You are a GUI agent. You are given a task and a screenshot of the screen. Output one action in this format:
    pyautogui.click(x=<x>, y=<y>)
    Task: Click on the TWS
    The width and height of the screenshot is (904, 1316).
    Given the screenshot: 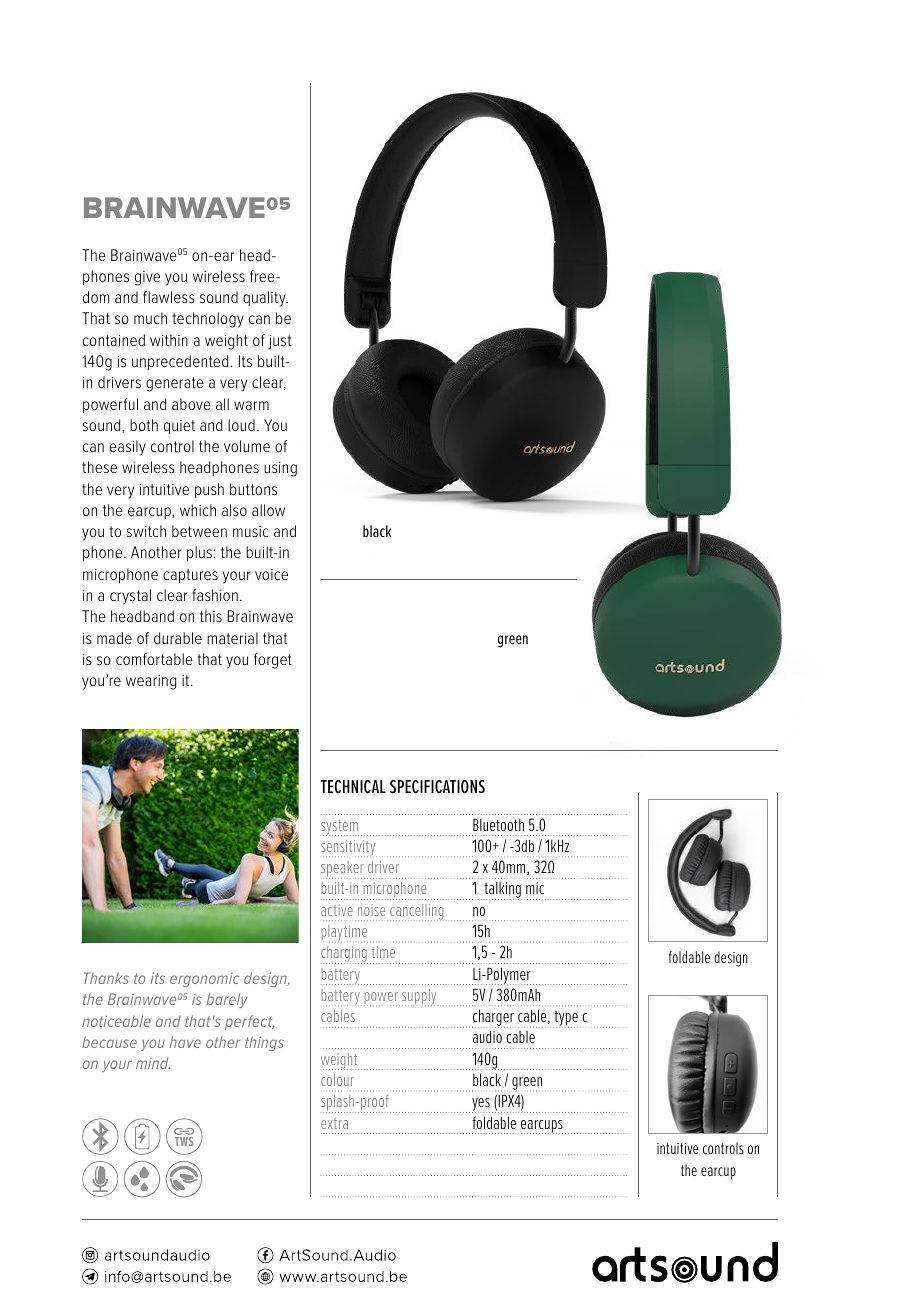 What is the action you would take?
    pyautogui.click(x=184, y=1140)
